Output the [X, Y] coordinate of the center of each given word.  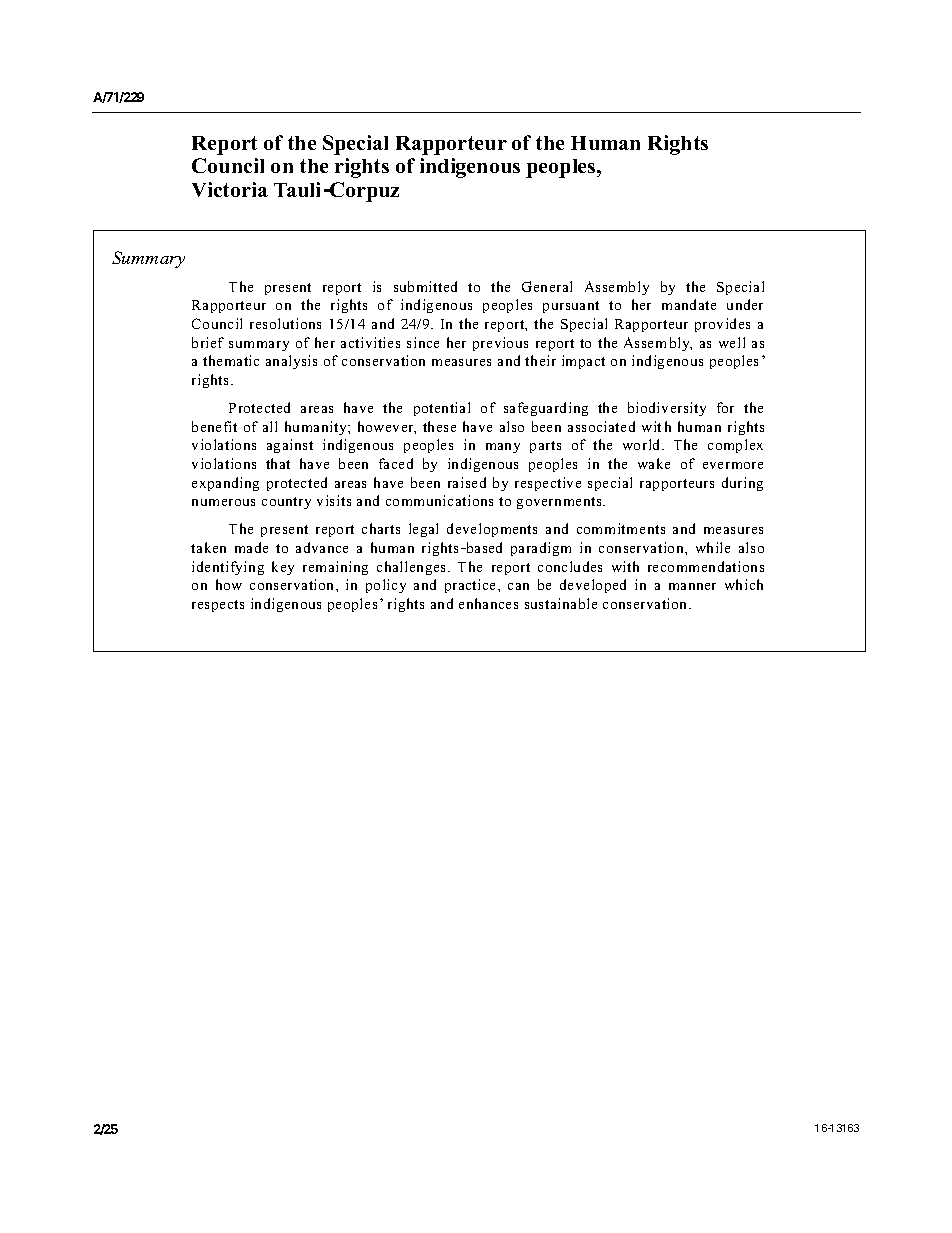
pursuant [571, 307]
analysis [291, 362]
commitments [621, 528]
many [503, 448]
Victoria [230, 189]
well [732, 342]
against [290, 446]
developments [492, 530]
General [547, 286]
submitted [425, 286]
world [643, 444]
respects [218, 606]
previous [500, 344]
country [286, 503]
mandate [689, 304]
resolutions [285, 323]
